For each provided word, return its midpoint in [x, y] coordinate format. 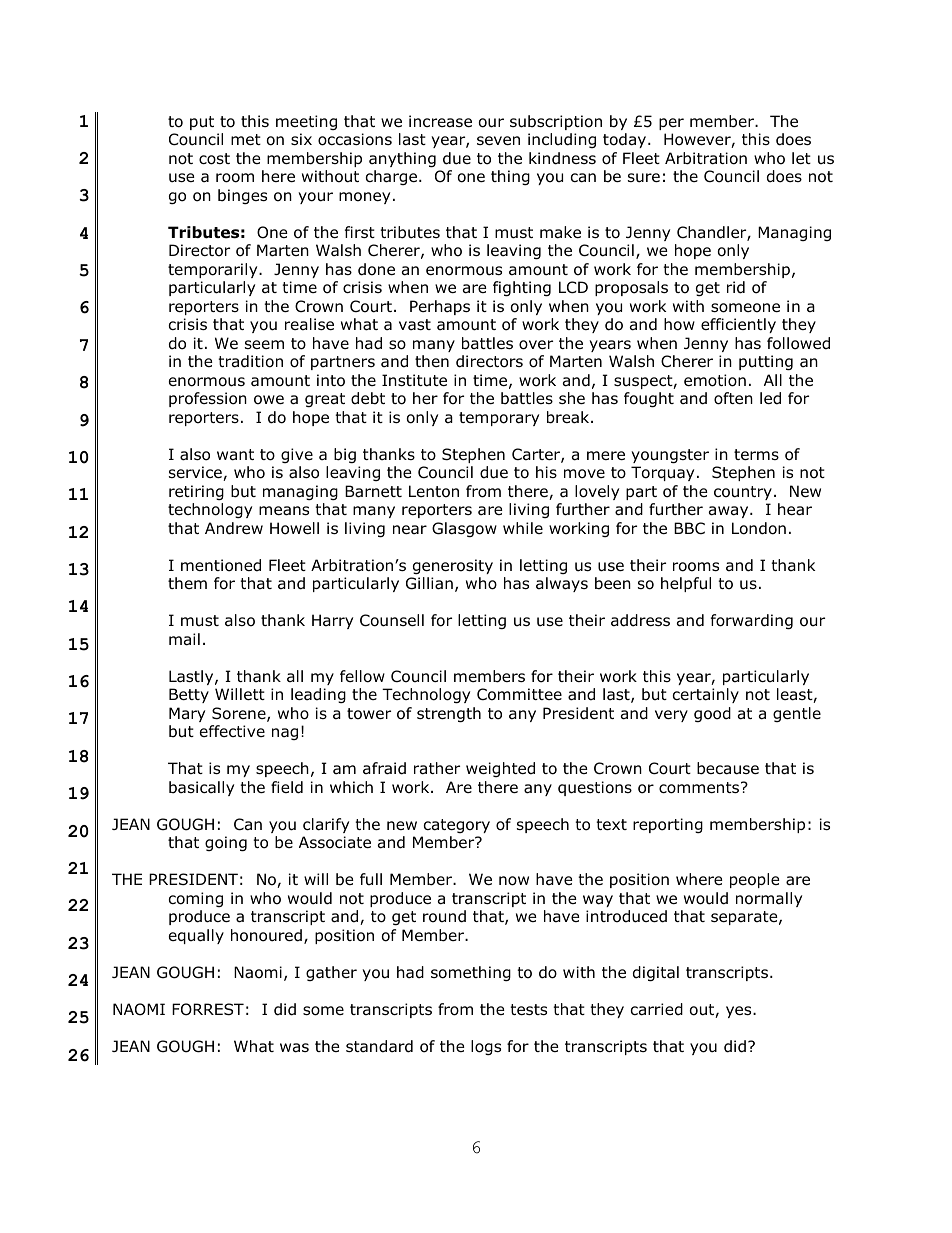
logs [486, 1047]
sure [644, 178]
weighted [500, 769]
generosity [453, 566]
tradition [250, 361]
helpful [686, 584]
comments [700, 788]
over [536, 345]
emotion [715, 380]
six [301, 139]
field [287, 787]
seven [498, 140]
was [294, 1048]
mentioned [221, 565]
